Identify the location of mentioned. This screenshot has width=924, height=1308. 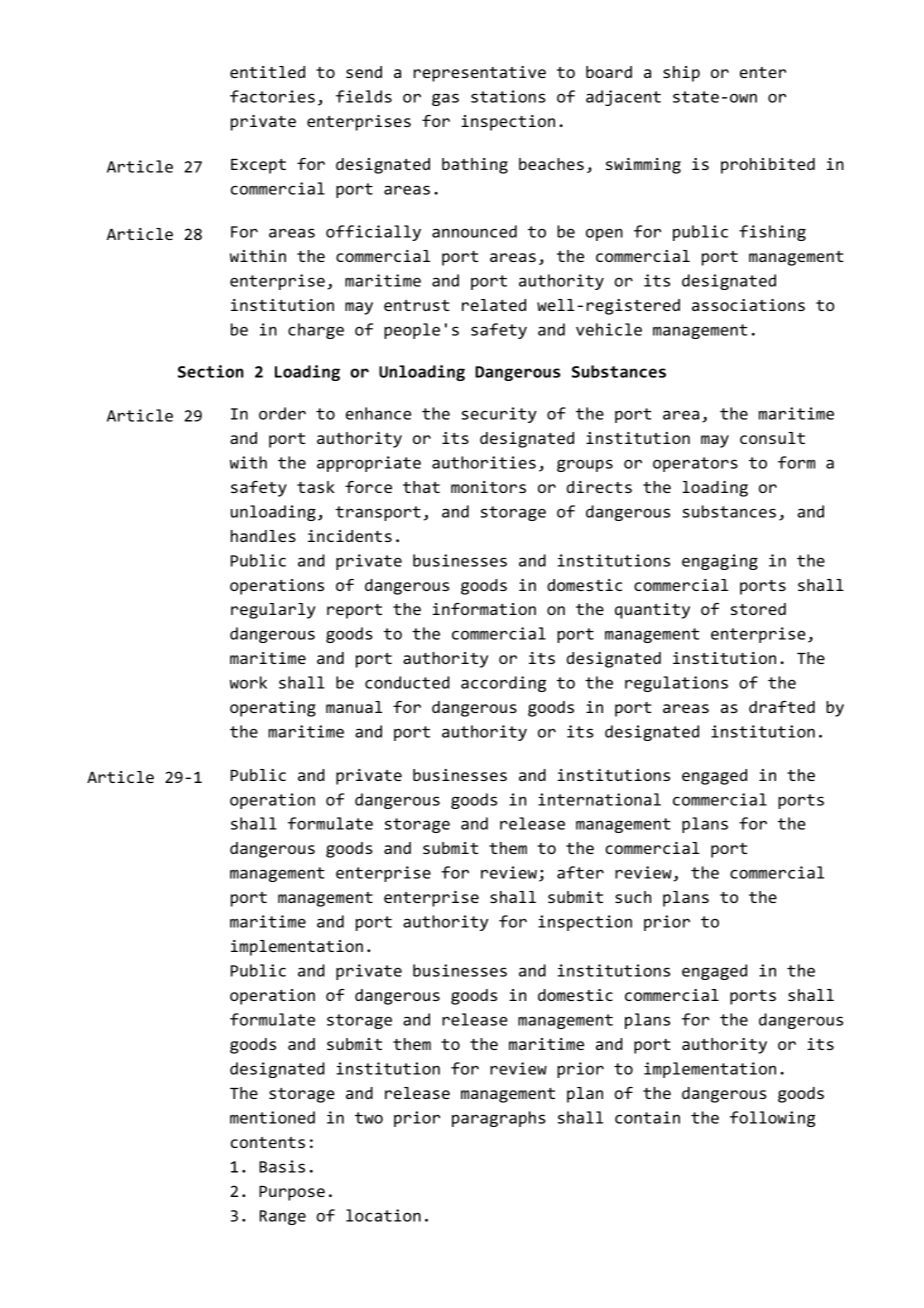
(272, 1117).
